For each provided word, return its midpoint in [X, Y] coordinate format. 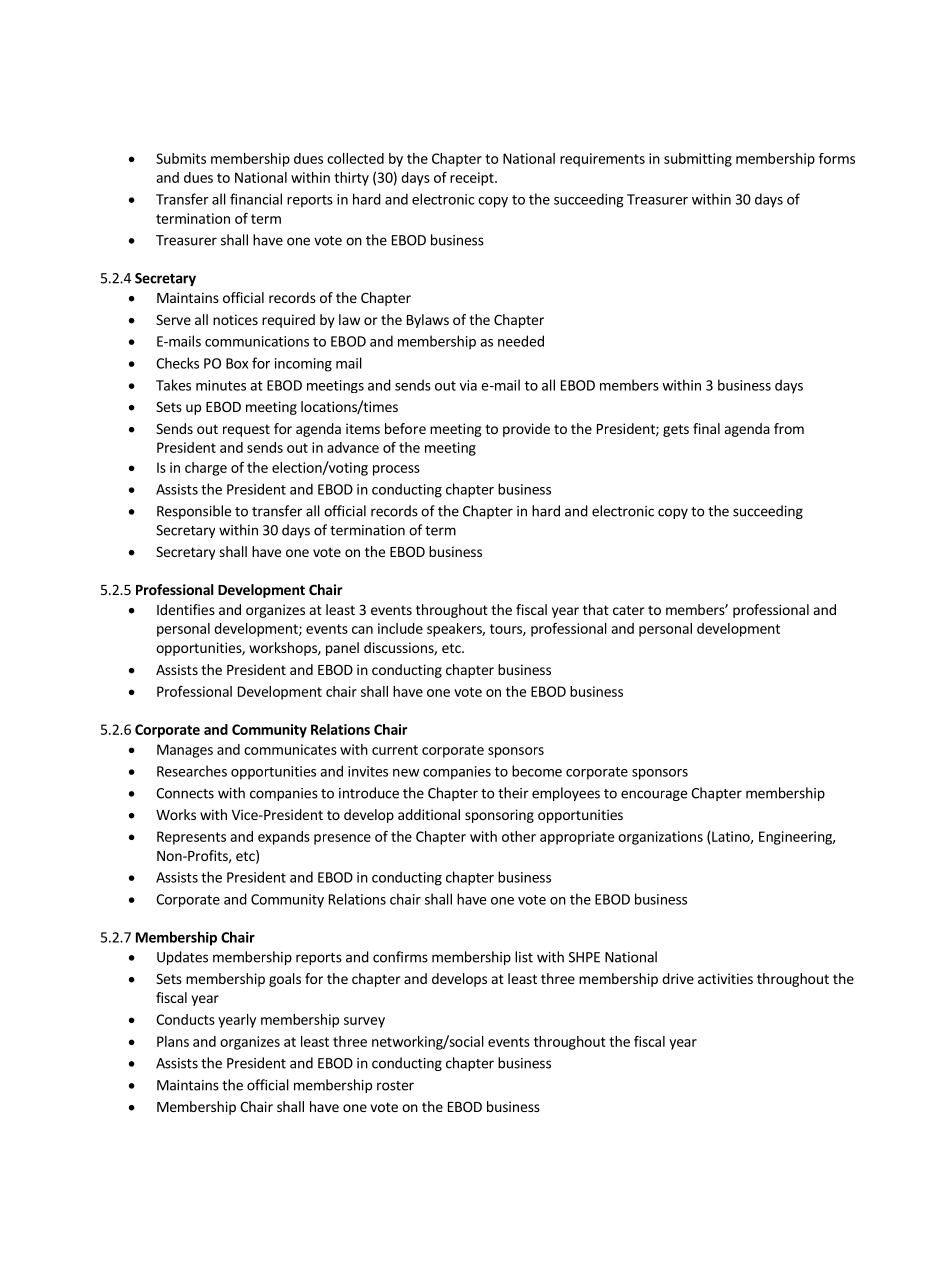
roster [395, 1086]
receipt [473, 179]
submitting [698, 160]
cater [629, 610]
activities [725, 978]
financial [256, 199]
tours [507, 630]
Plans [173, 1041]
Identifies [186, 609]
